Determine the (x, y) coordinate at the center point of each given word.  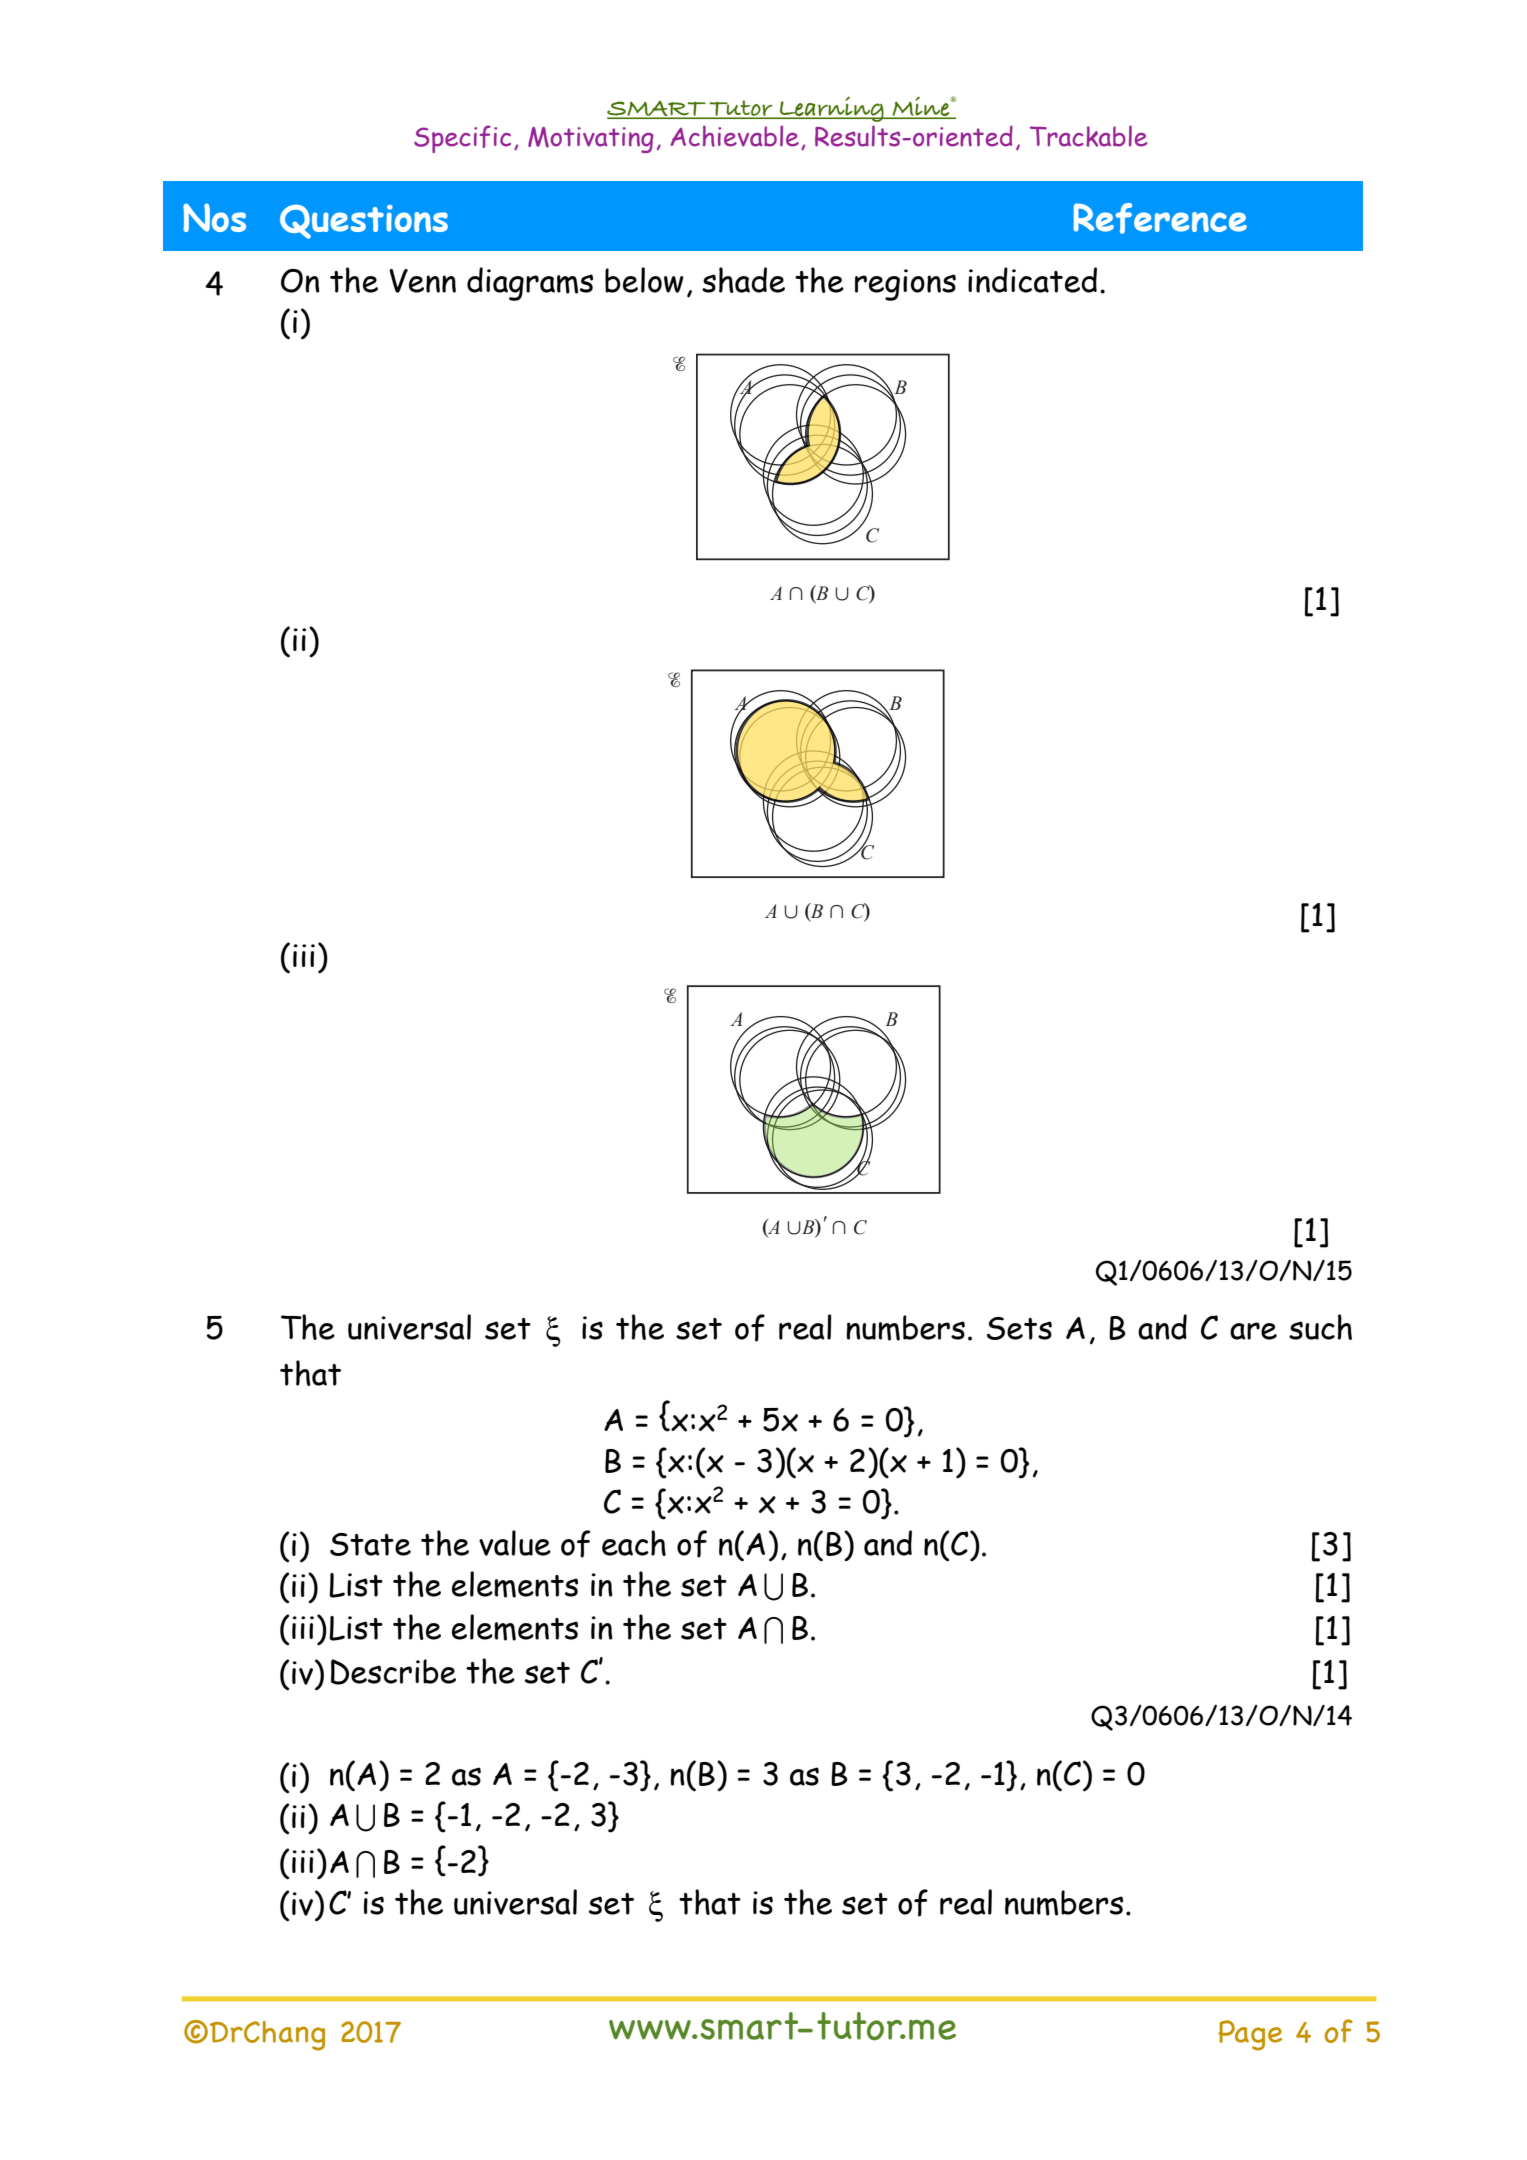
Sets (1019, 1328)
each (634, 1543)
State (370, 1544)
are (1253, 1331)
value (515, 1543)
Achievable (734, 136)
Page (1250, 2035)
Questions (364, 222)
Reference (1160, 218)
